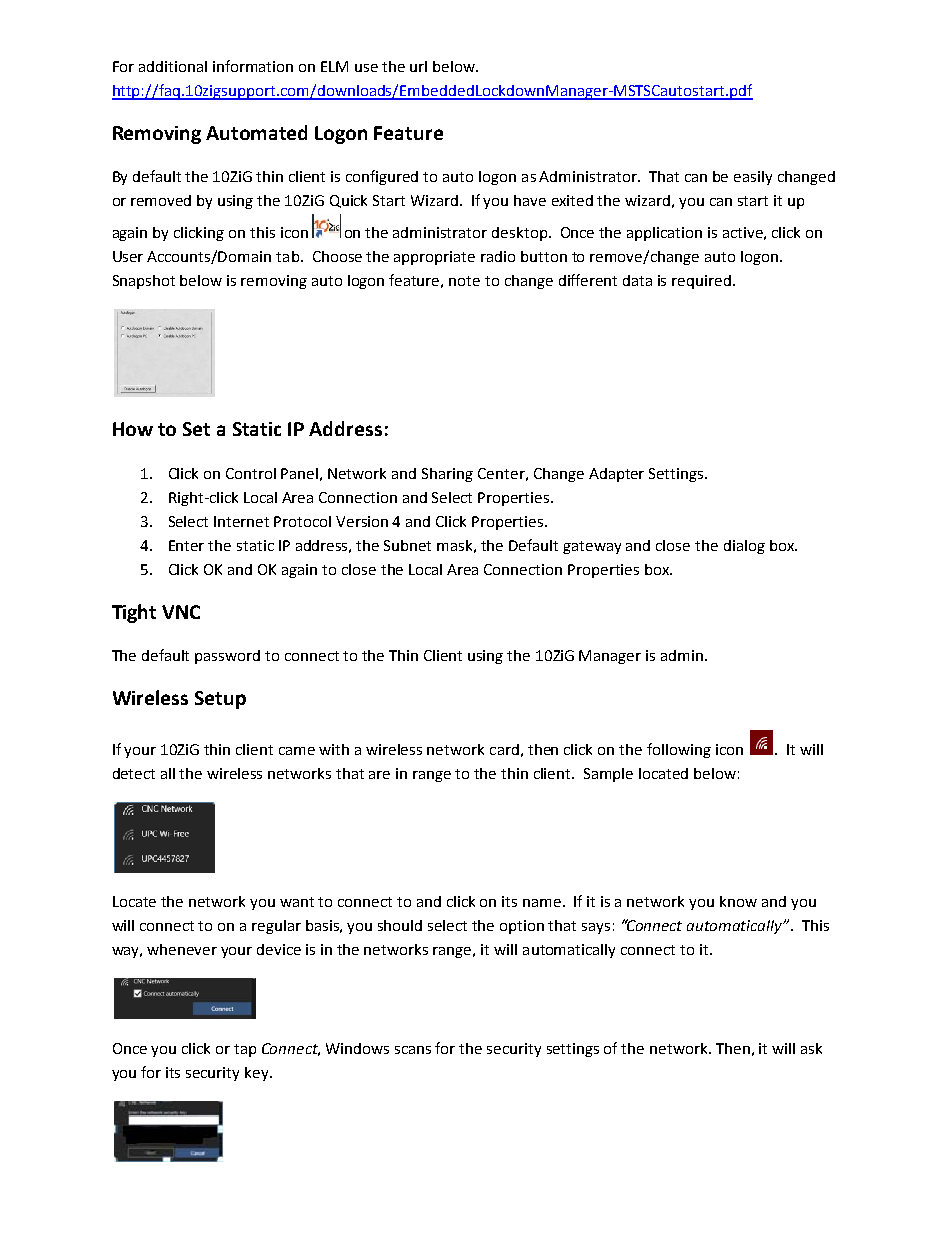  I want to click on card, so click(504, 749).
